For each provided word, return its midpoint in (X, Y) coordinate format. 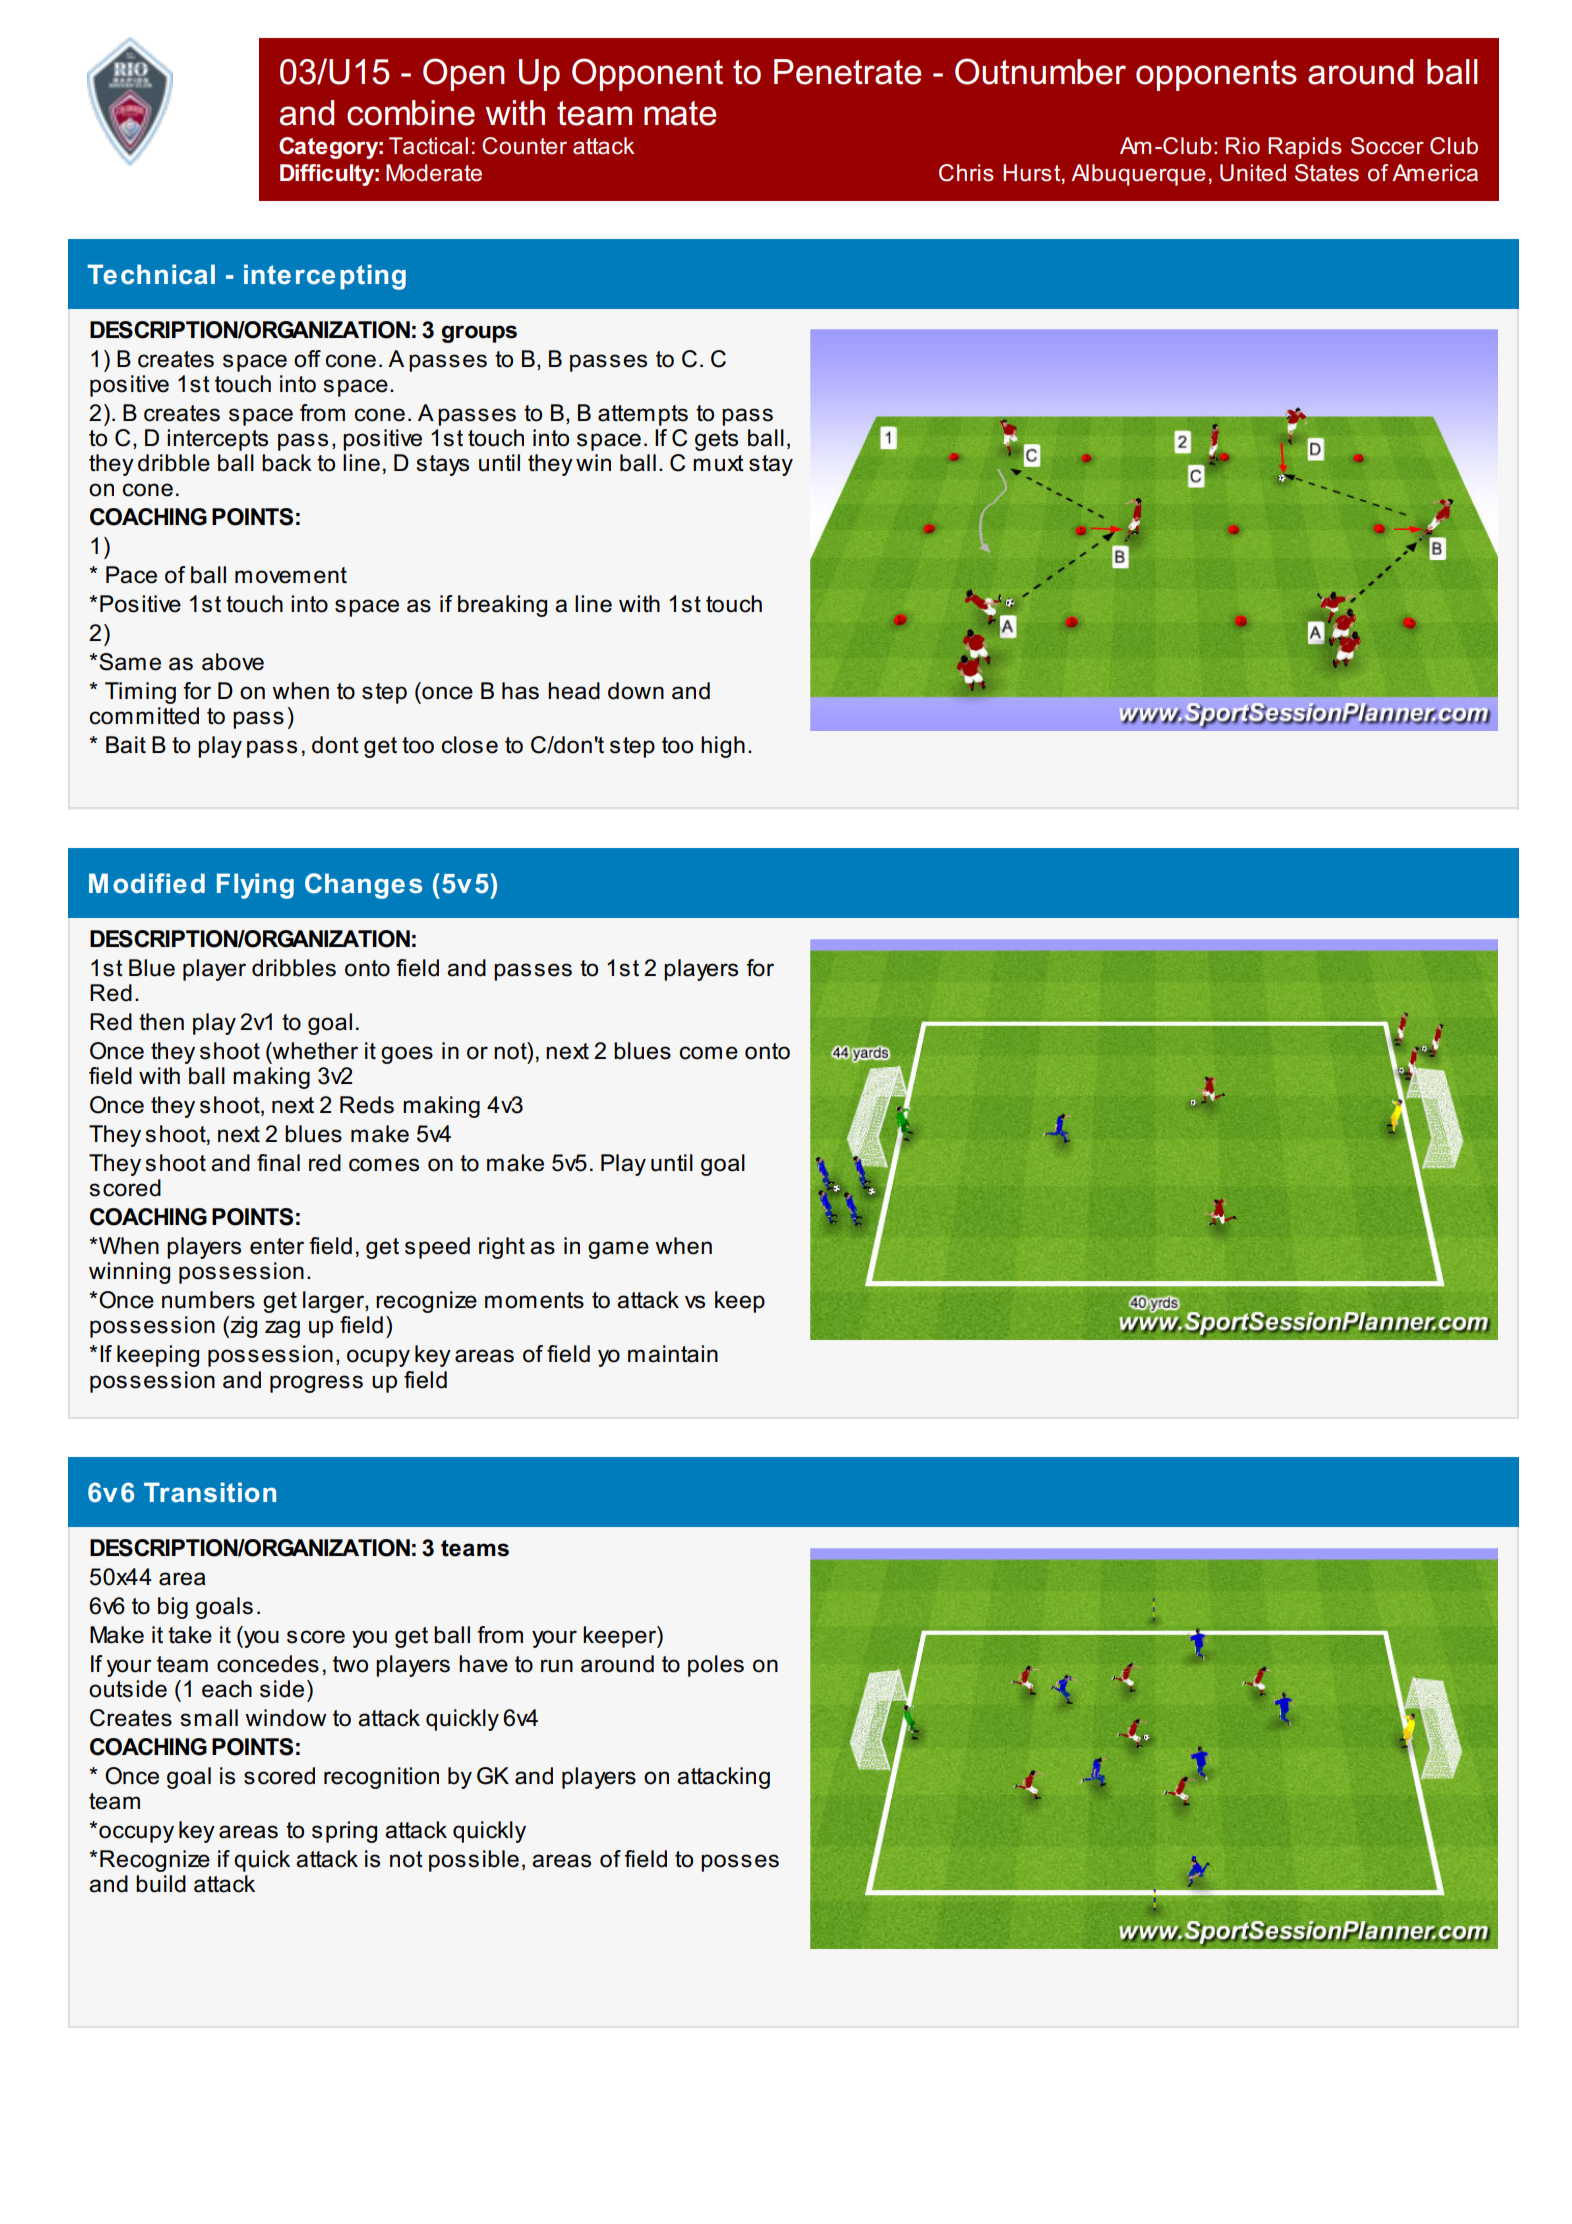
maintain (673, 1354)
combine (411, 113)
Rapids (1305, 148)
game (618, 1250)
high (723, 747)
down (636, 691)
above (233, 662)
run (557, 1666)
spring (344, 1832)
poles (716, 1666)
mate (680, 113)
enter (277, 1246)
